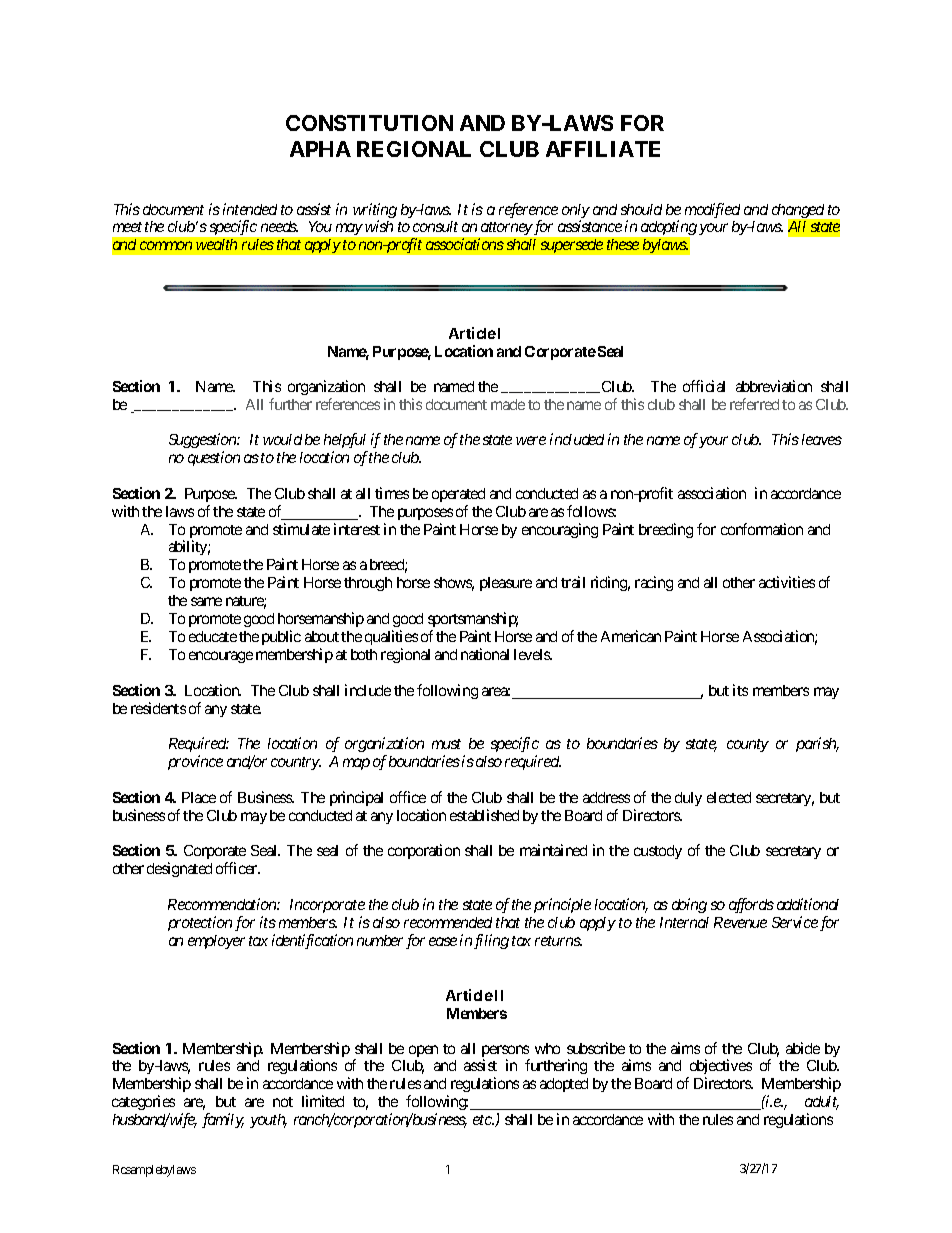 The image size is (952, 1233). Describe the element at coordinates (268, 1121) in the screenshot. I see `youth` at that location.
